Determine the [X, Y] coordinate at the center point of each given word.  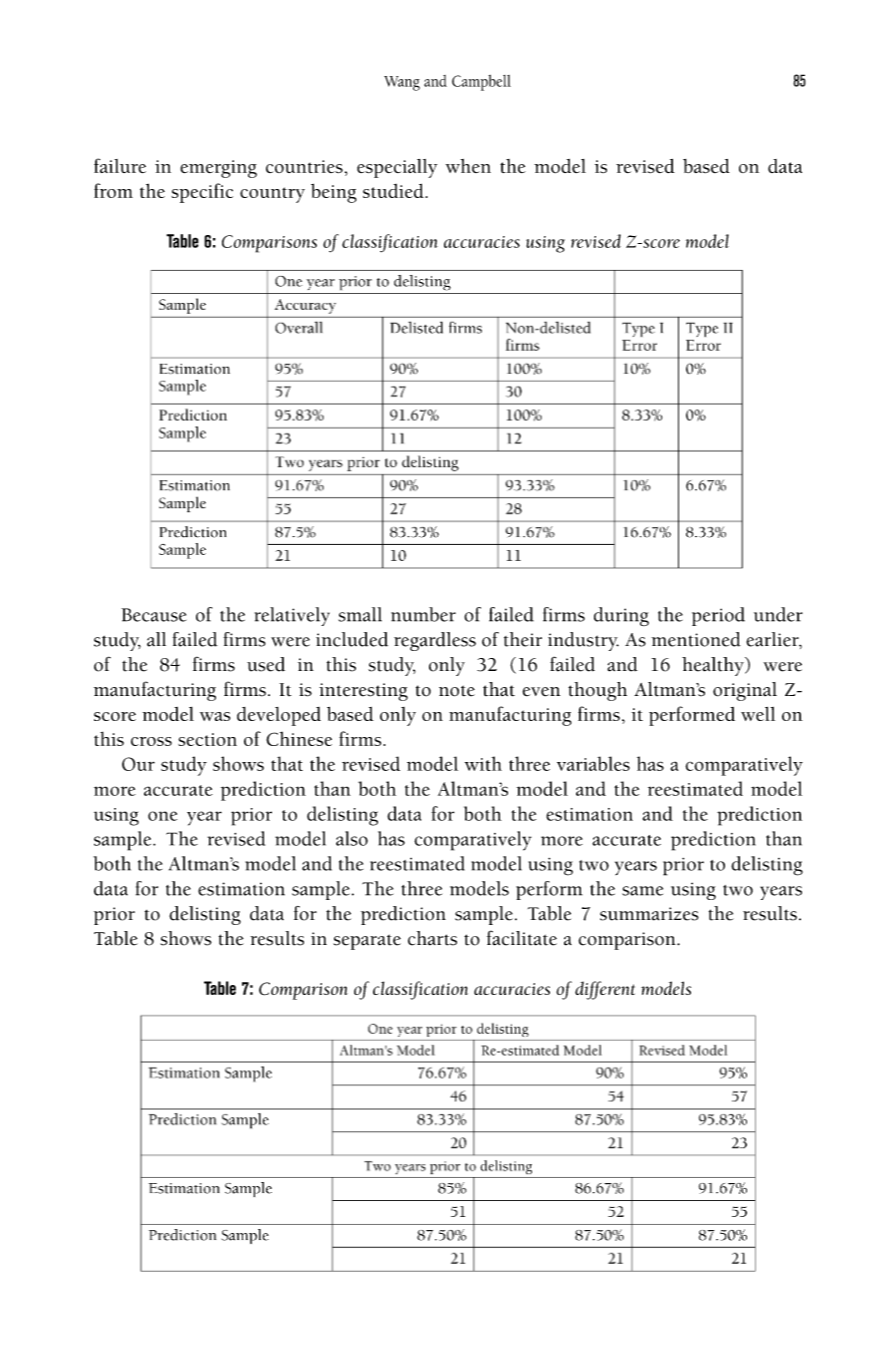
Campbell [481, 83]
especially [397, 168]
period [718, 616]
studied [394, 190]
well [758, 714]
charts [432, 938]
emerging [218, 169]
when [468, 166]
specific [202, 193]
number [423, 614]
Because [153, 615]
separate [367, 942]
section [207, 739]
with [483, 763]
